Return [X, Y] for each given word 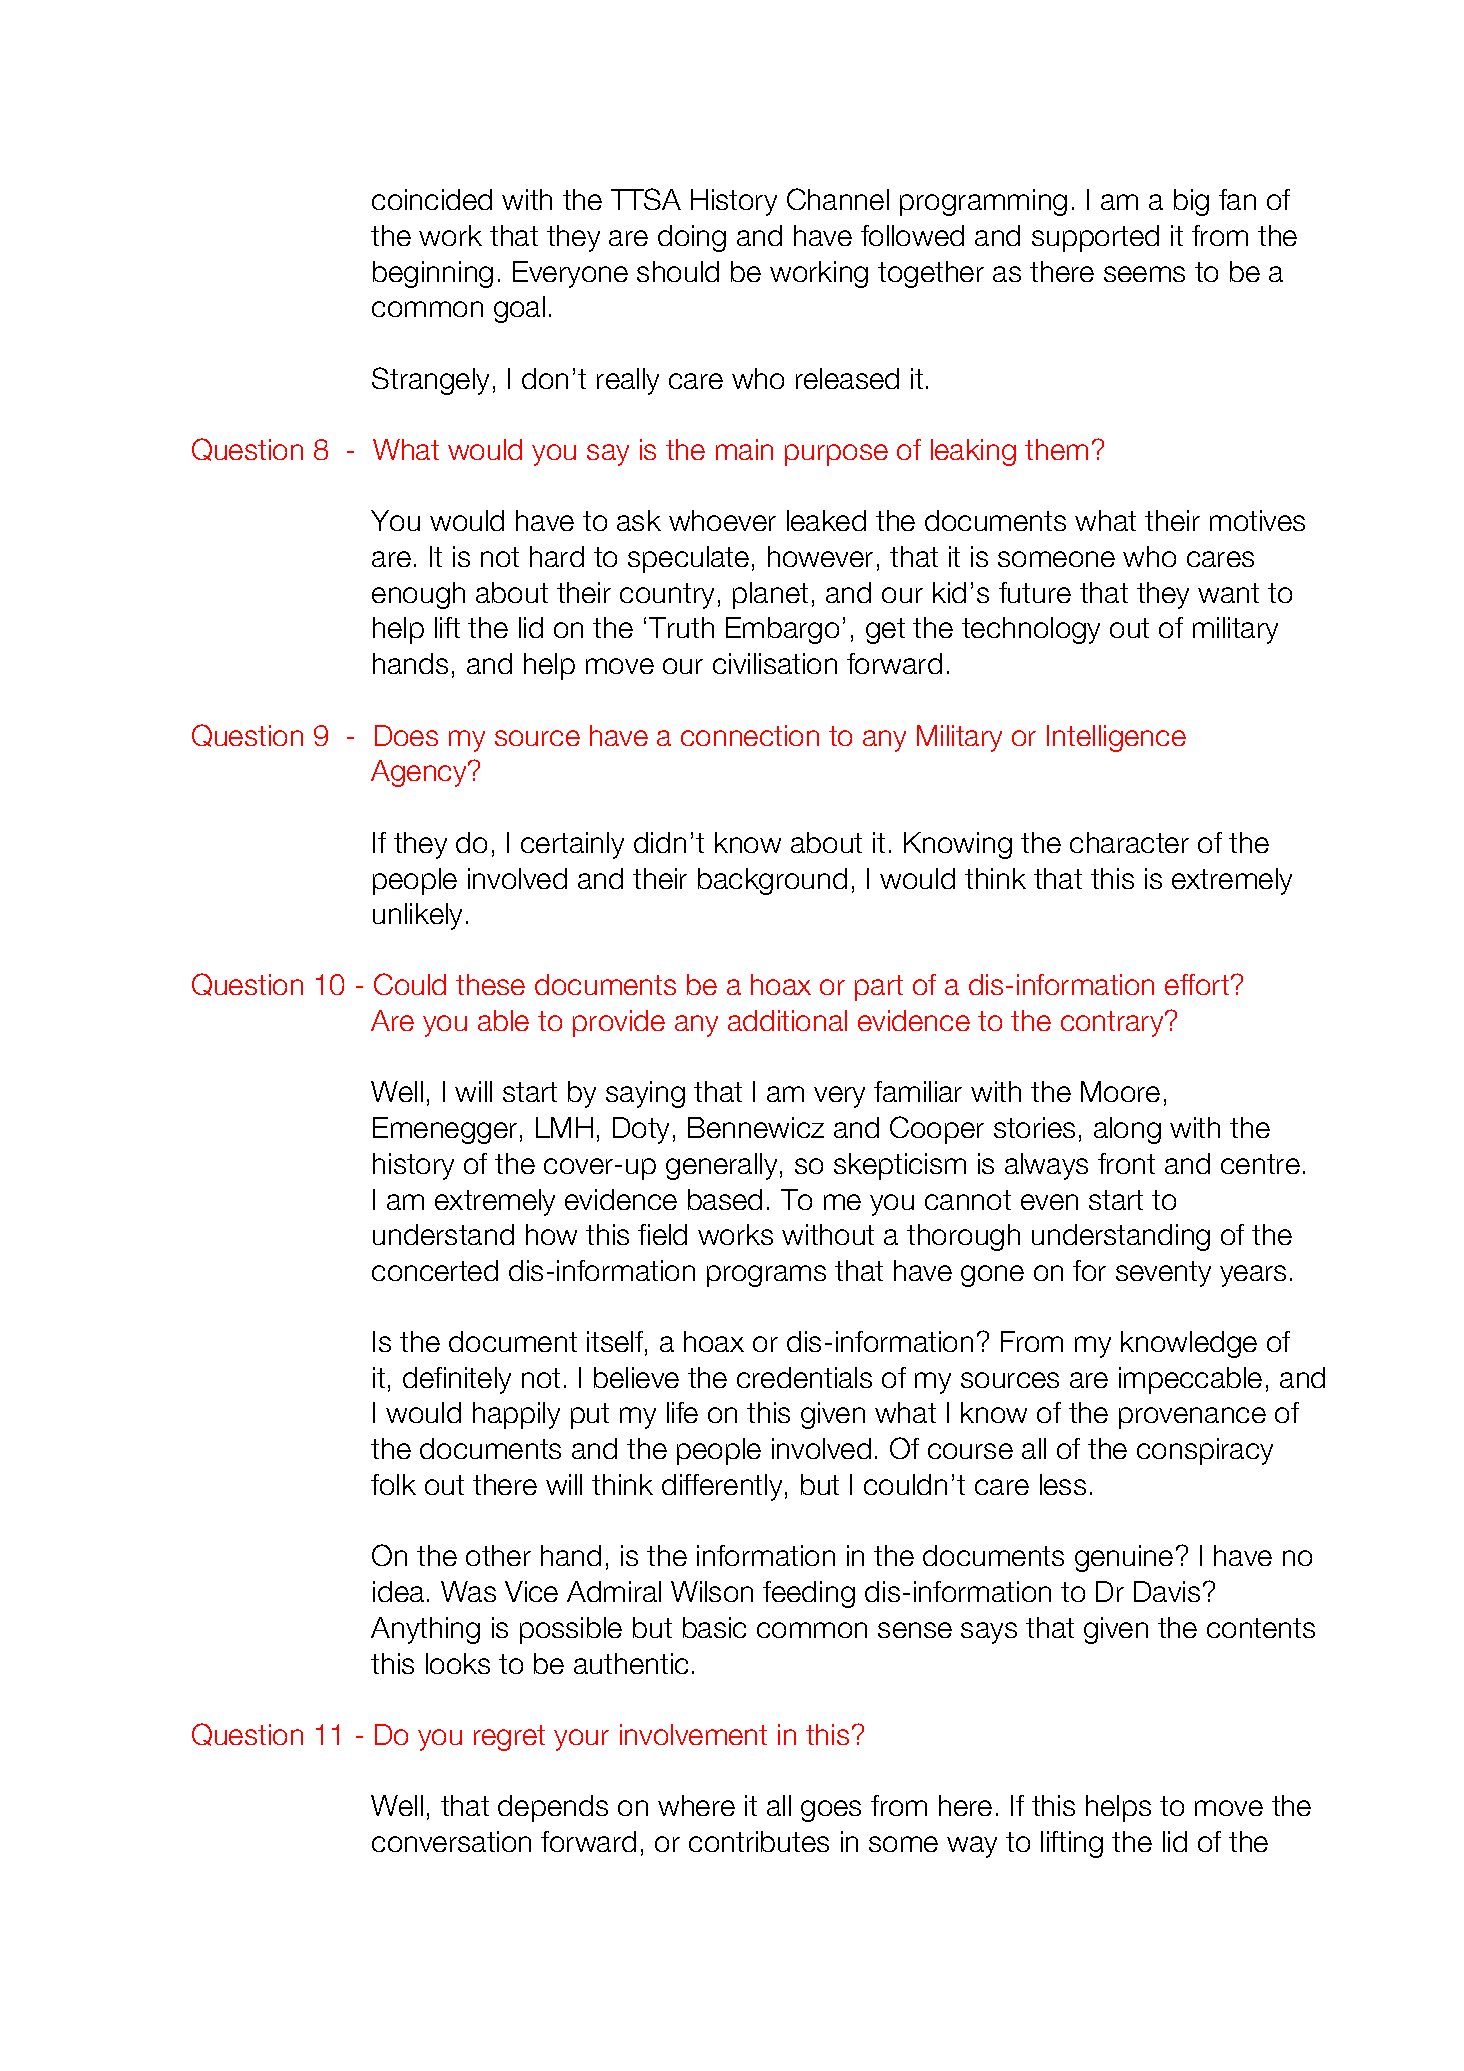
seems [1144, 274]
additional [787, 1020]
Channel [838, 199]
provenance [1192, 1418]
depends [553, 1808]
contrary [1113, 1024]
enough [418, 595]
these [490, 984]
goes [831, 1811]
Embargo [782, 630]
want [1228, 593]
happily [516, 1415]
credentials [804, 1377]
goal [519, 309]
